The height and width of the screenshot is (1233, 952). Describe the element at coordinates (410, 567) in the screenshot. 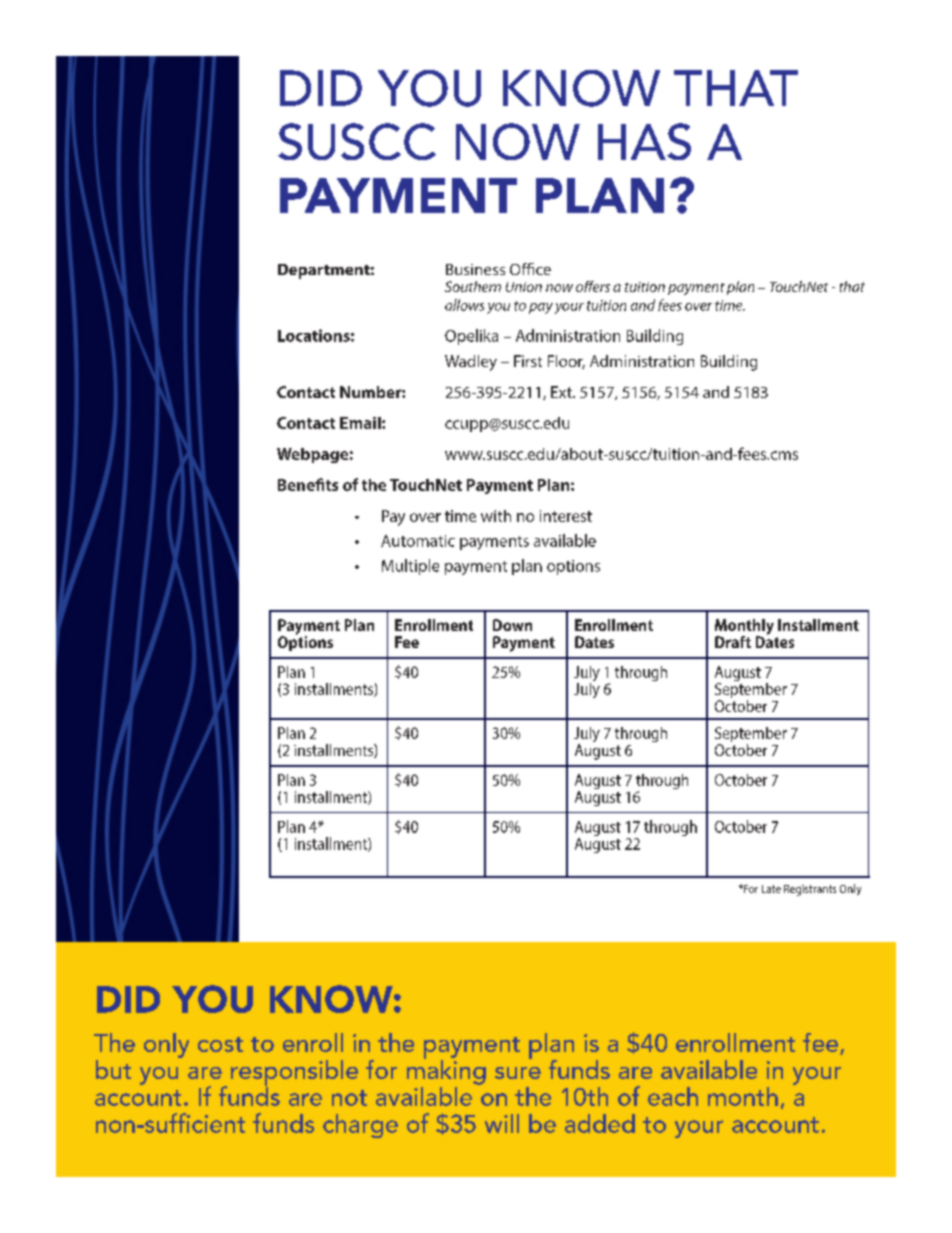

I see `Multiple` at that location.
